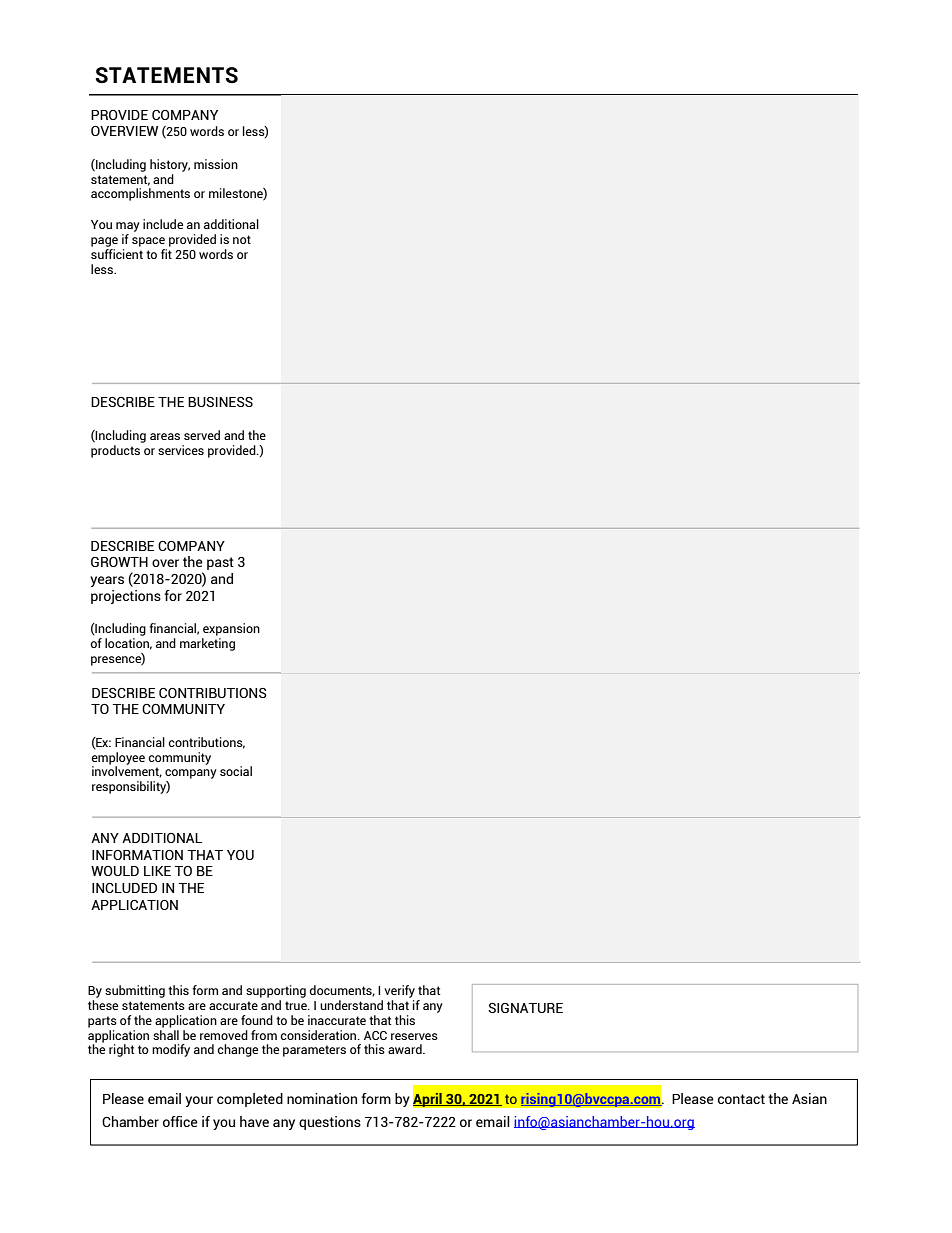 The image size is (952, 1233). What do you see at coordinates (242, 239) in the image?
I see `not` at bounding box center [242, 239].
